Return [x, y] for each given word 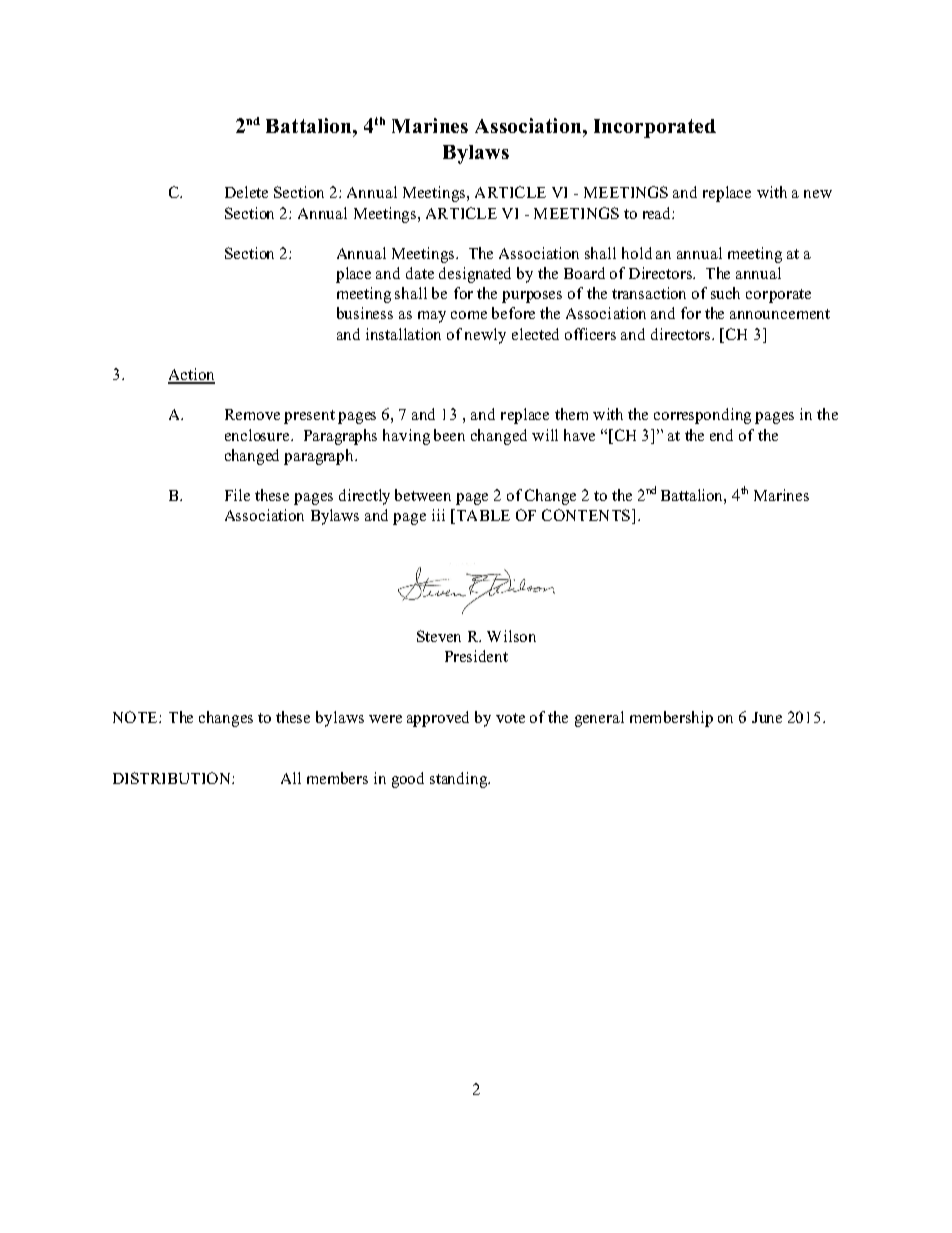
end [721, 435]
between [423, 495]
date [420, 273]
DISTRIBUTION [173, 778]
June [767, 717]
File [237, 495]
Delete [246, 192]
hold [637, 253]
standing [460, 780]
